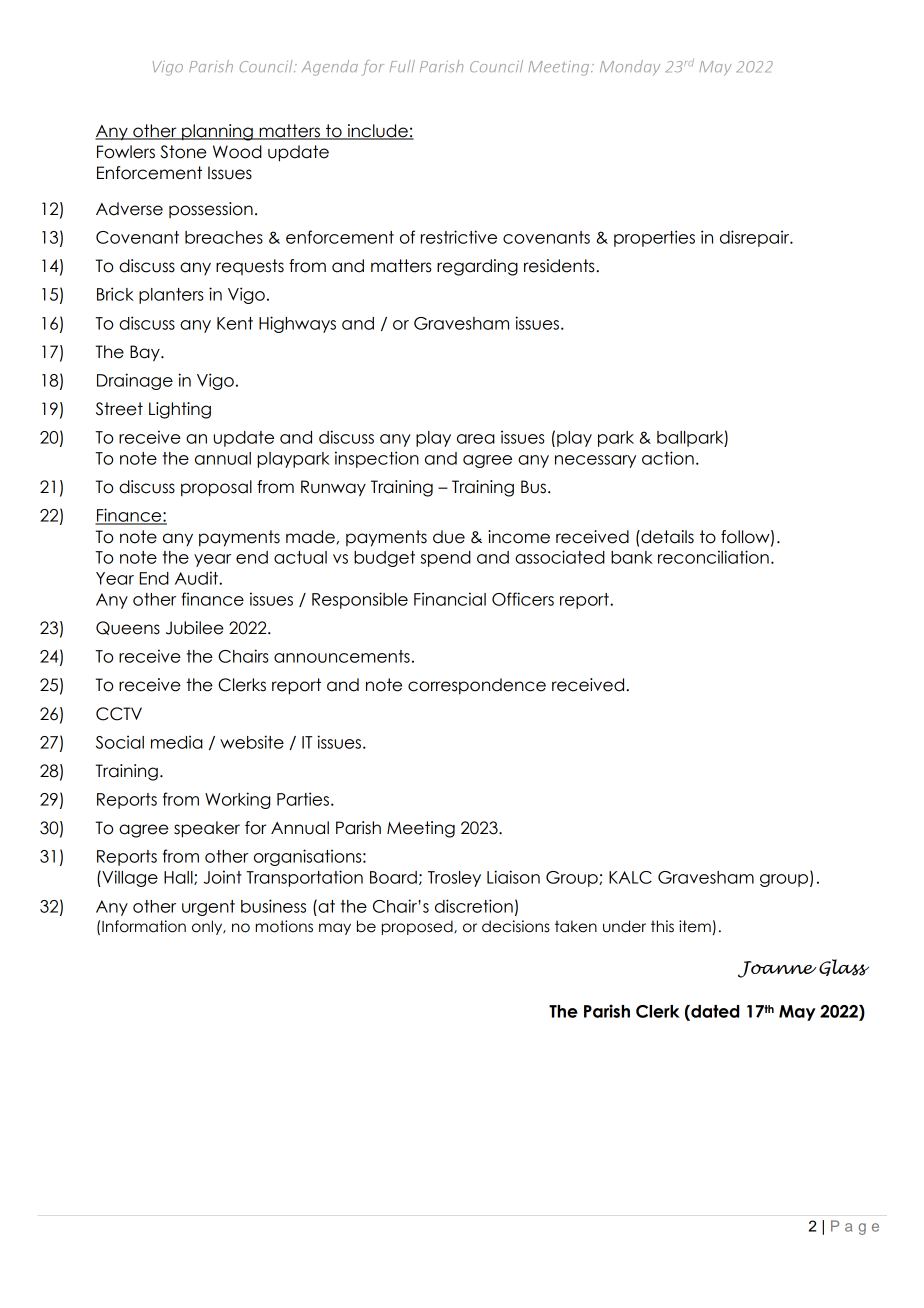 Image resolution: width=924 pixels, height=1308 pixels. Describe the element at coordinates (177, 742) in the screenshot. I see `media` at that location.
